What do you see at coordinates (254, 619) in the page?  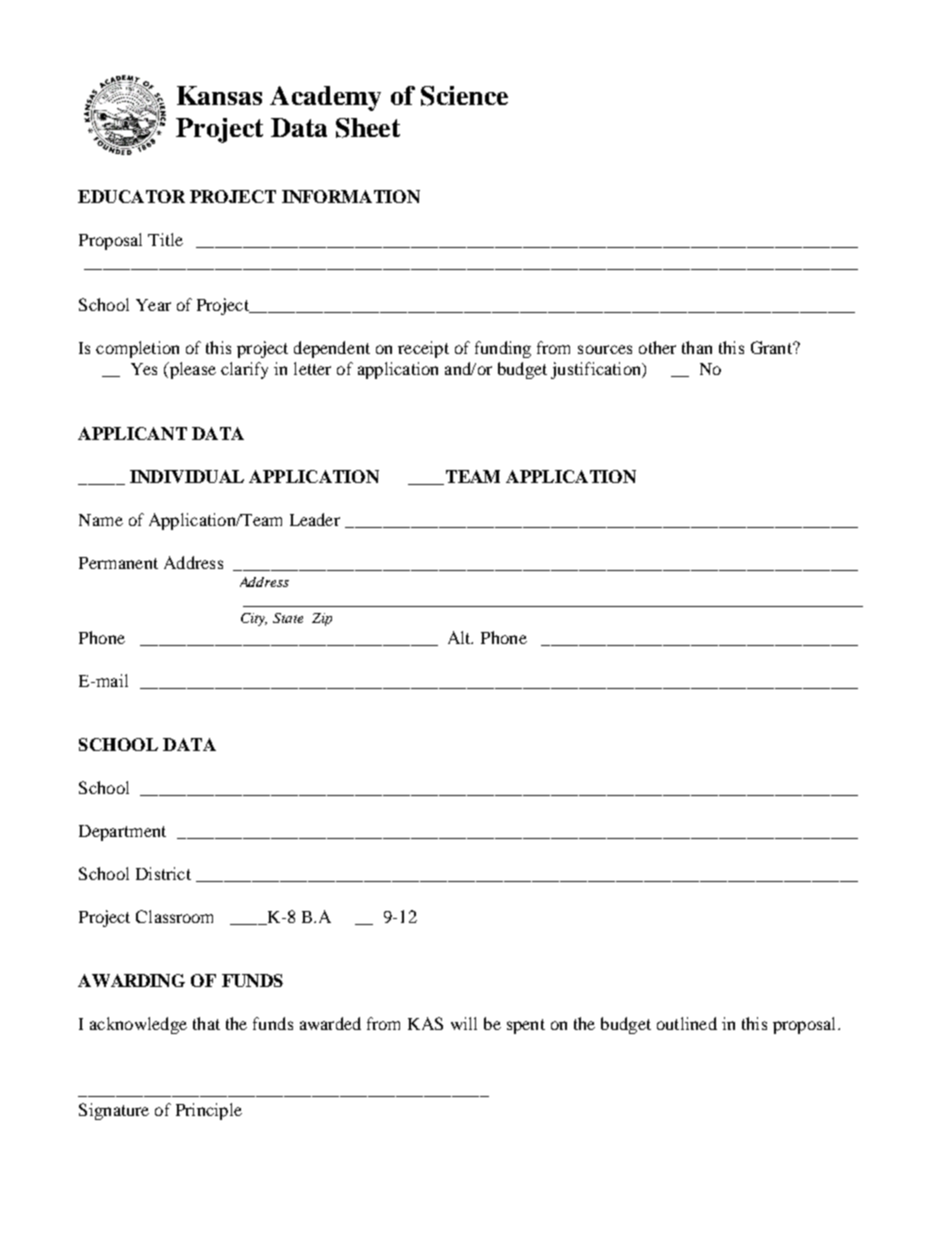 I see `City` at bounding box center [254, 619].
